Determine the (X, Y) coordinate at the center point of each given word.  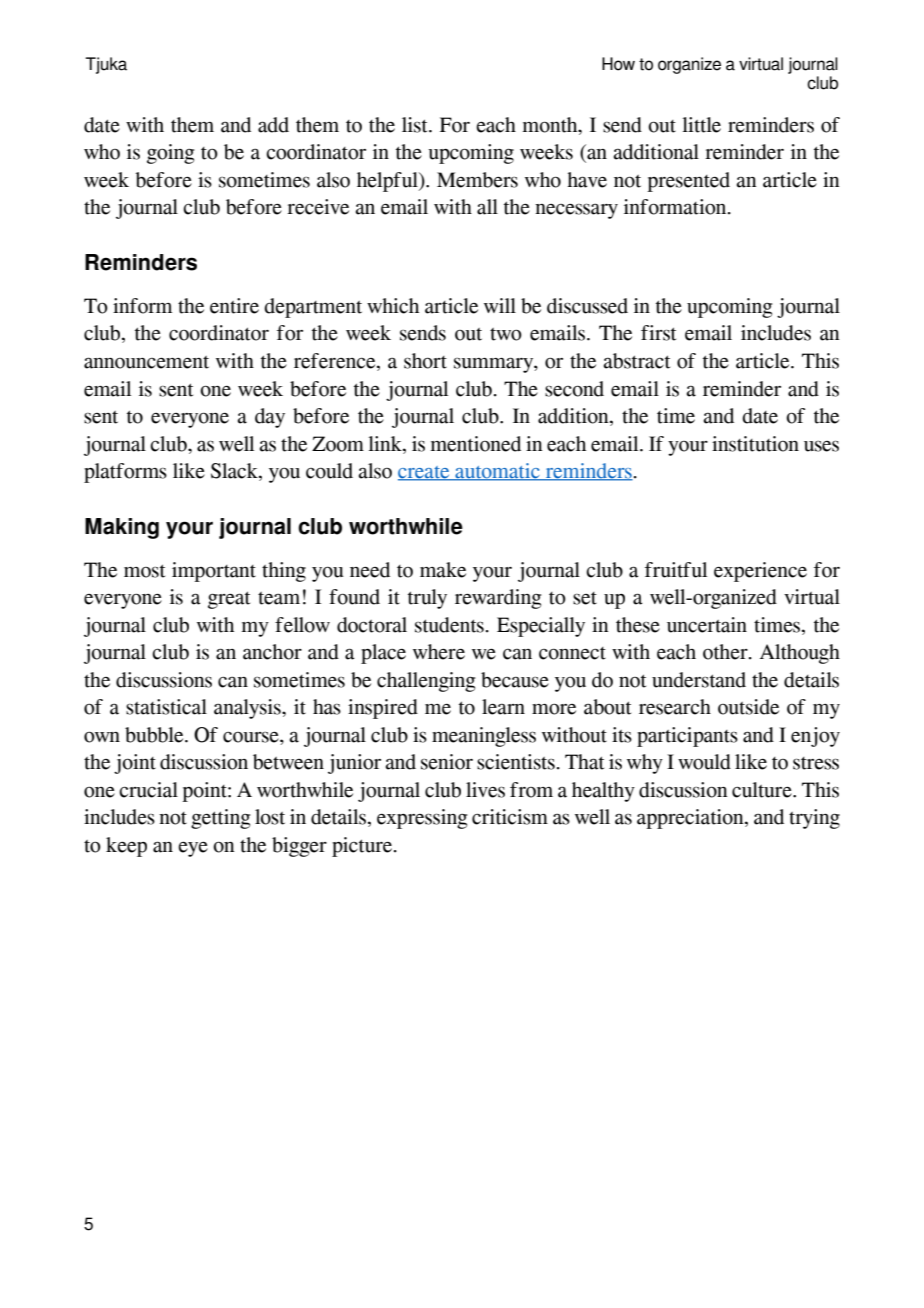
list (416, 125)
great (229, 600)
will (500, 305)
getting (220, 819)
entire (234, 306)
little (701, 125)
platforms (125, 473)
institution (755, 444)
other (726, 652)
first (658, 333)
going (170, 154)
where (439, 652)
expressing (422, 819)
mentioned (476, 444)
